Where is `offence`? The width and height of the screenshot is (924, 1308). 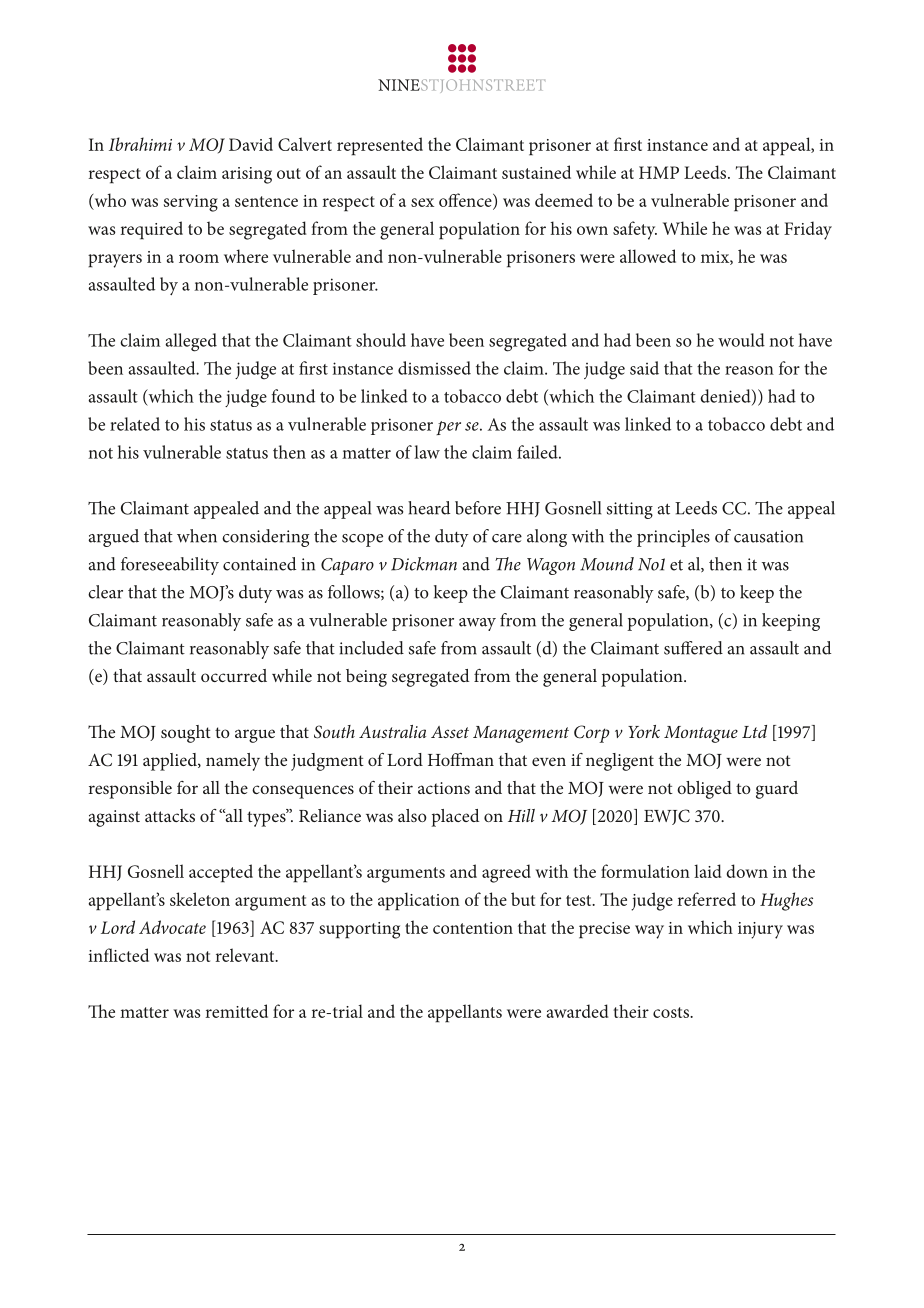
offence is located at coordinates (466, 201).
